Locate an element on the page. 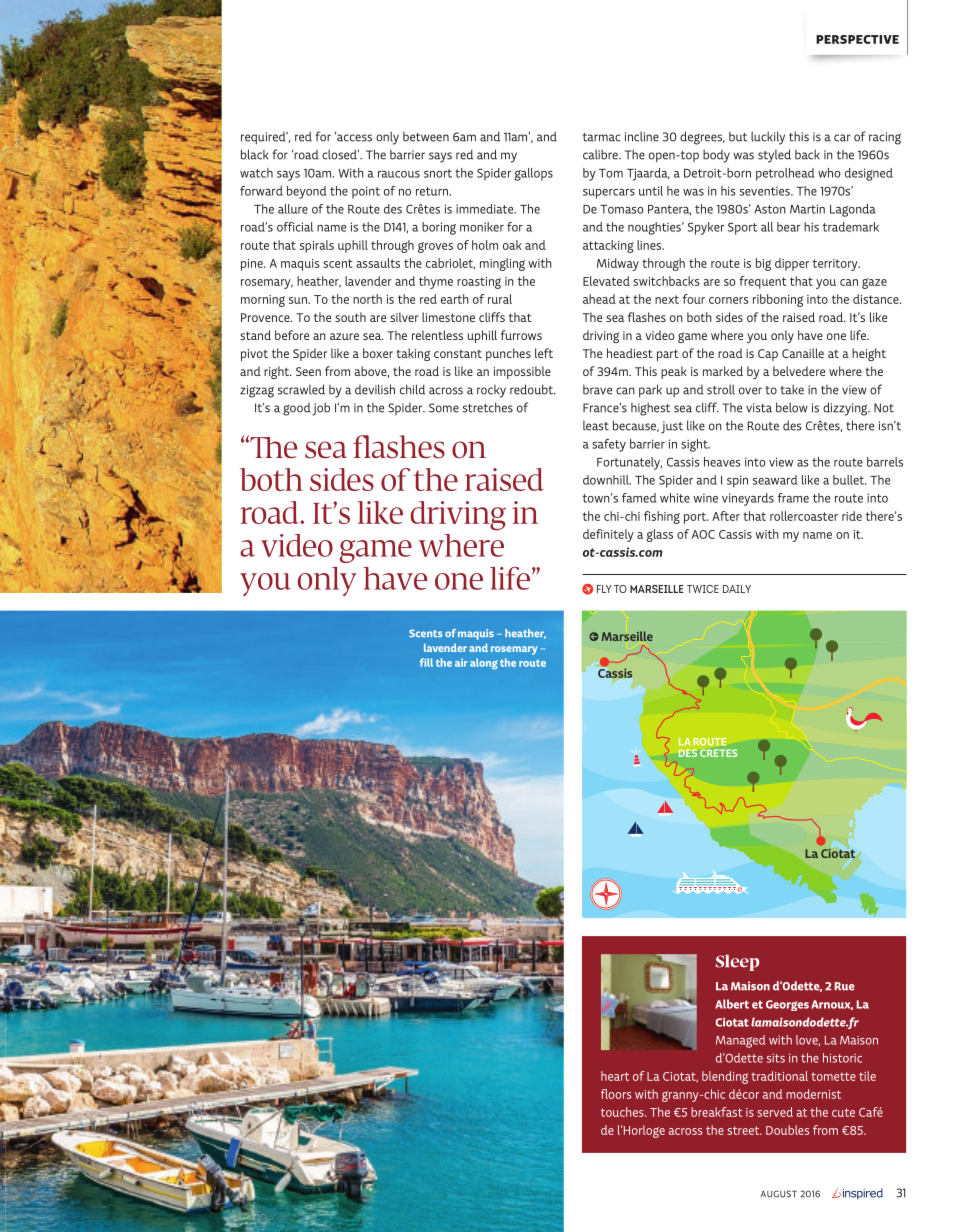  Sleep is located at coordinates (737, 962).
